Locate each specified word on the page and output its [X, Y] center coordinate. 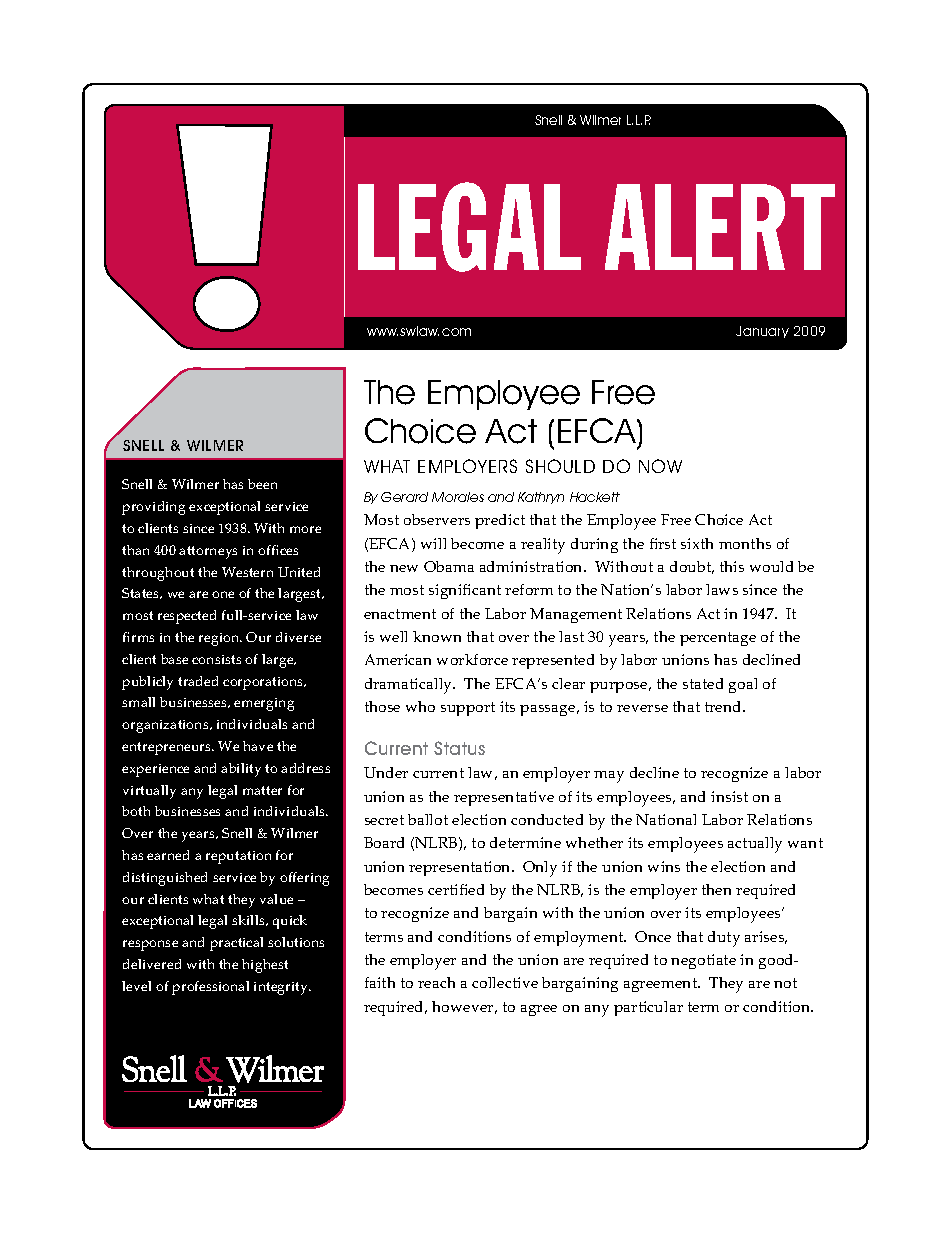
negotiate [703, 961]
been [262, 484]
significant [465, 591]
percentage [718, 639]
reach [436, 982]
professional [210, 988]
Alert [720, 227]
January [762, 332]
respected [187, 617]
